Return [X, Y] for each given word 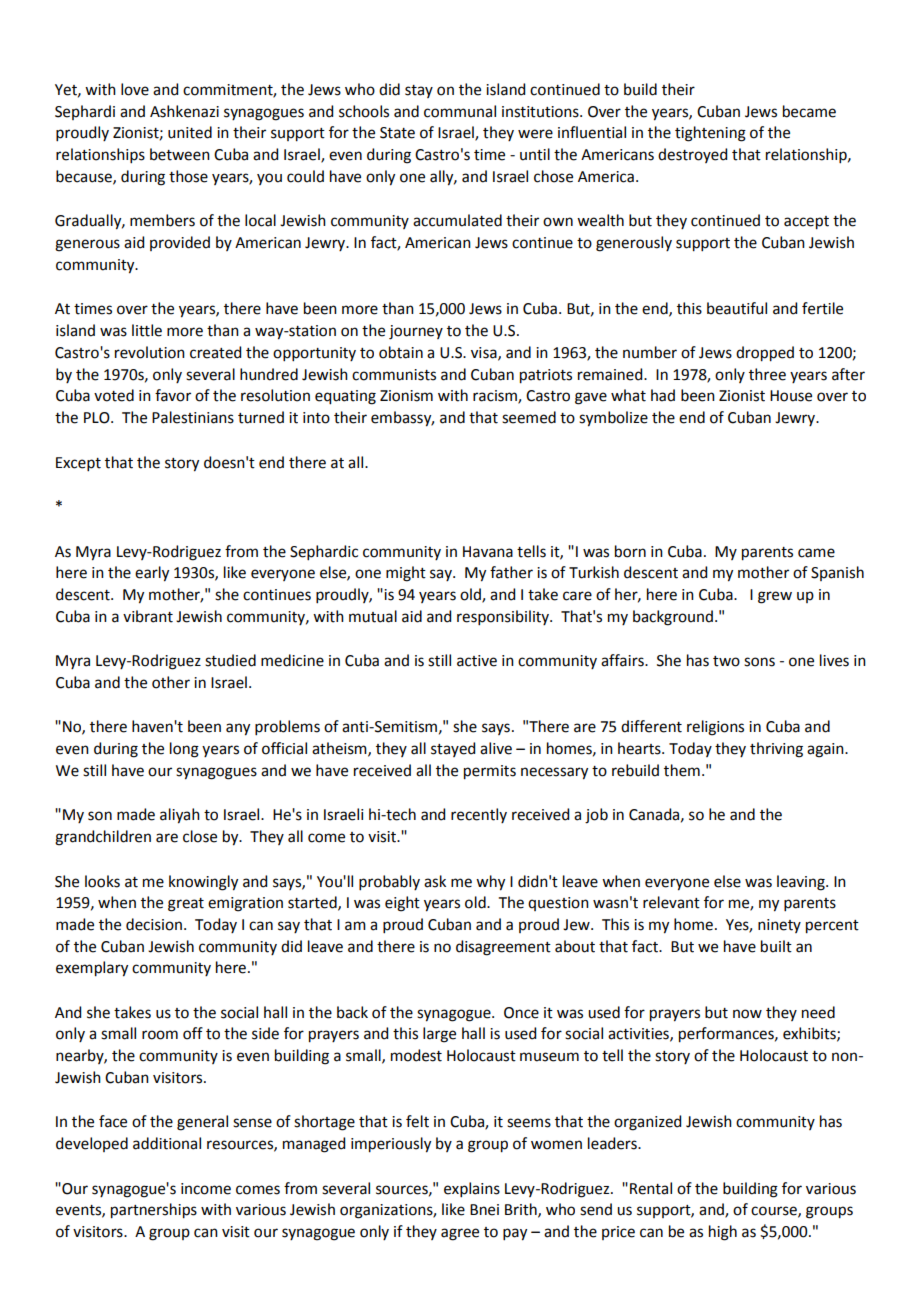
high [723, 1233]
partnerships [154, 1211]
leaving [802, 883]
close [200, 836]
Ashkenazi [184, 111]
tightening [710, 134]
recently [479, 815]
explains [472, 1189]
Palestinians [193, 417]
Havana [488, 552]
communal [460, 111]
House [791, 396]
